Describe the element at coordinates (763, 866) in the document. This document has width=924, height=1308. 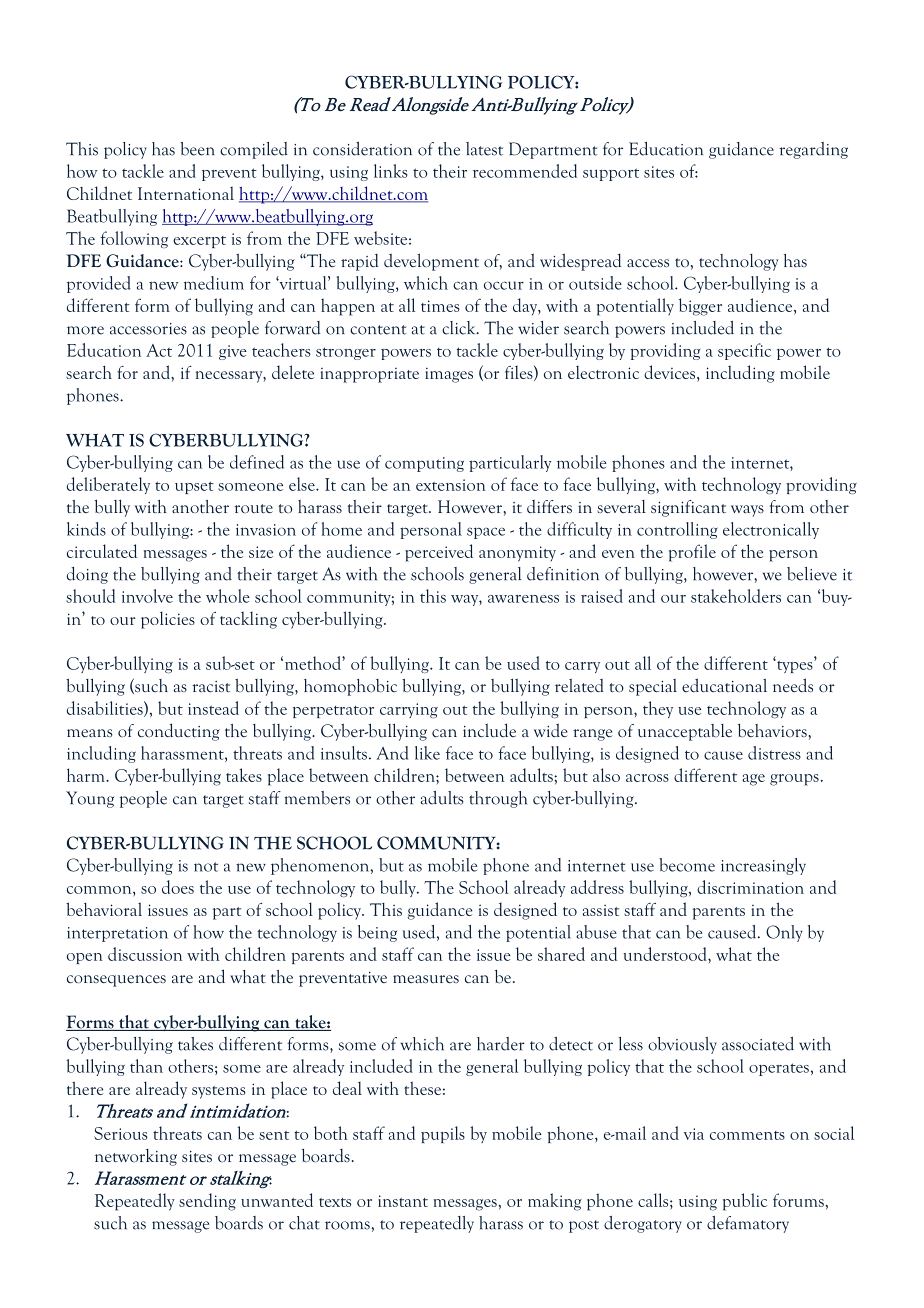
I see `increasingly` at that location.
